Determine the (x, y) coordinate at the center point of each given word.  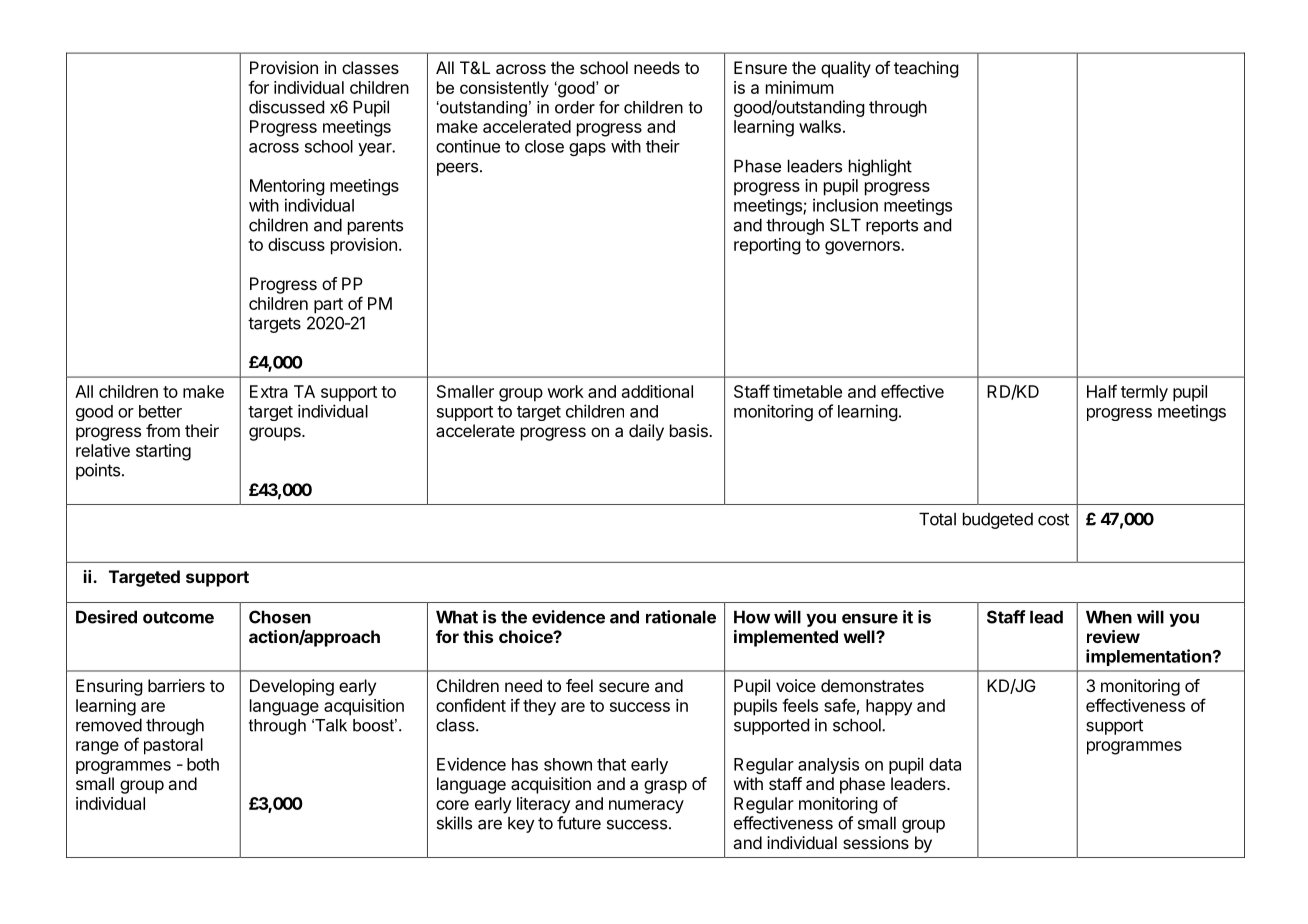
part (328, 306)
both (203, 764)
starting (163, 452)
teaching (926, 69)
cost (1053, 519)
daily (646, 432)
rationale (681, 617)
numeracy (646, 807)
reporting (767, 246)
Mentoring (287, 187)
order (575, 107)
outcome (178, 617)
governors (863, 248)
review (1113, 636)
